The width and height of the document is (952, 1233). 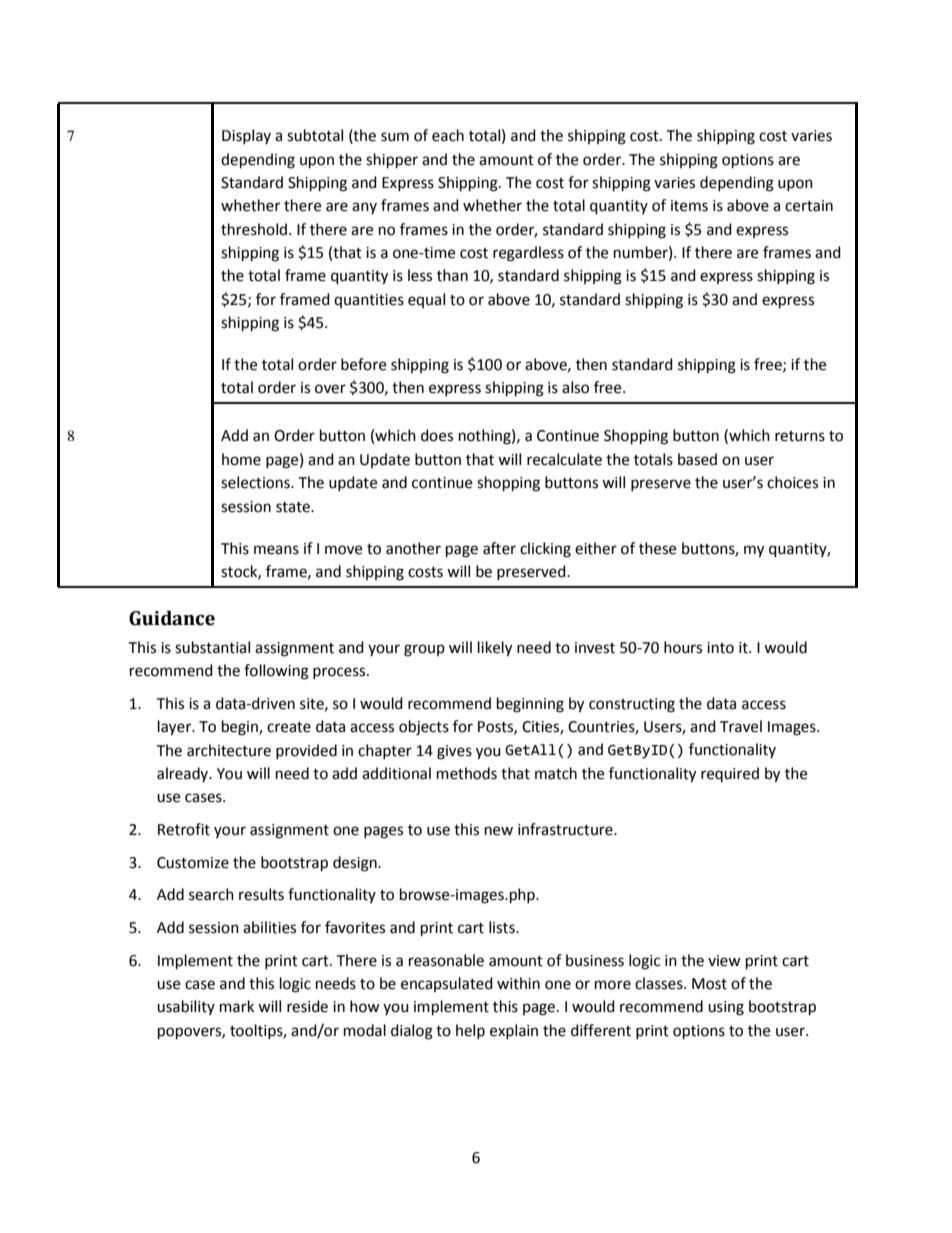 What do you see at coordinates (518, 983) in the document?
I see `within` at bounding box center [518, 983].
